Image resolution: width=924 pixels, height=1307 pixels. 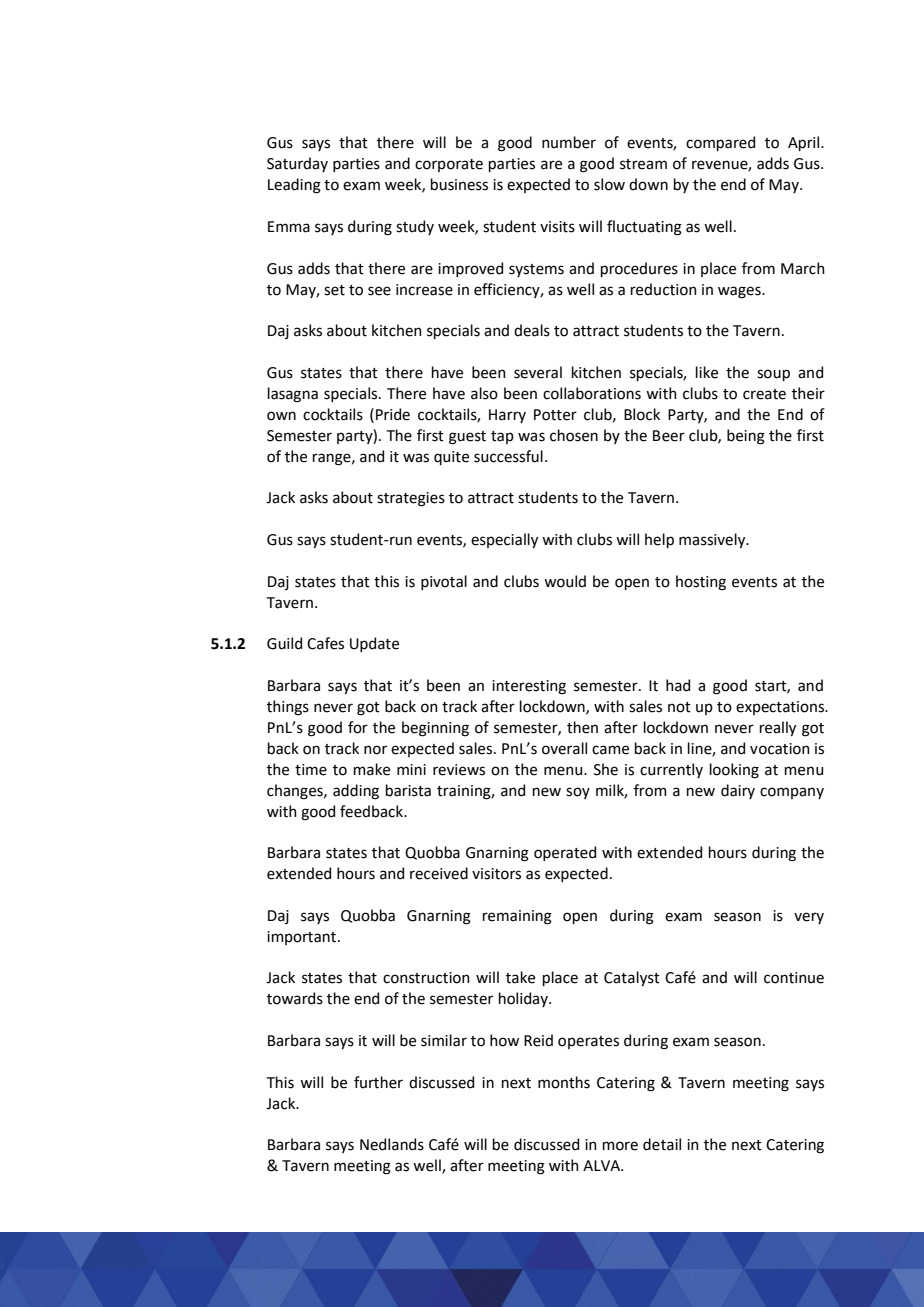 I want to click on Saturday, so click(x=297, y=164).
